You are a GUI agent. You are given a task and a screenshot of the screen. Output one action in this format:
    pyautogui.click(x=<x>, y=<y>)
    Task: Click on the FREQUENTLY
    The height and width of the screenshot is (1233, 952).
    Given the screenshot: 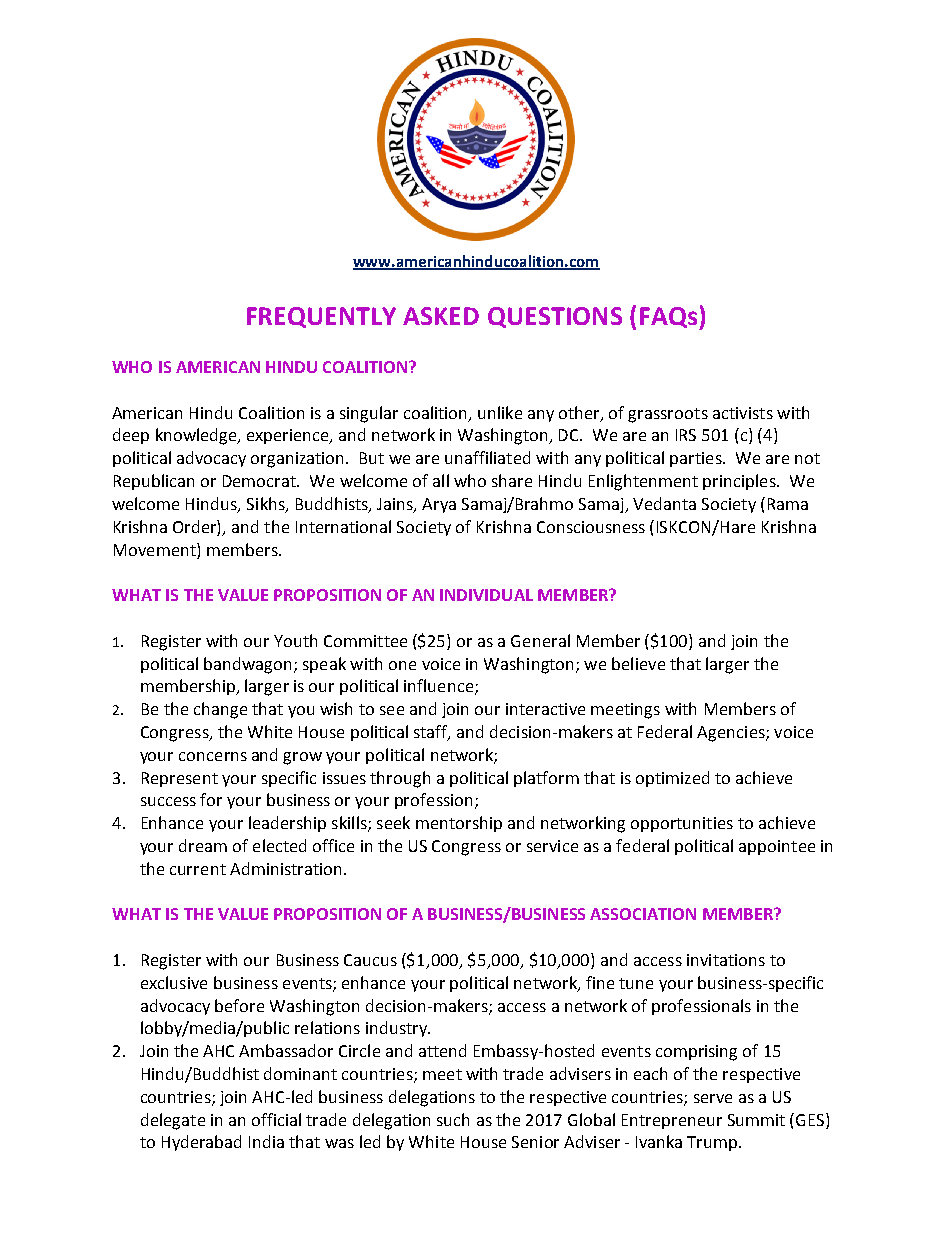 What is the action you would take?
    pyautogui.click(x=321, y=317)
